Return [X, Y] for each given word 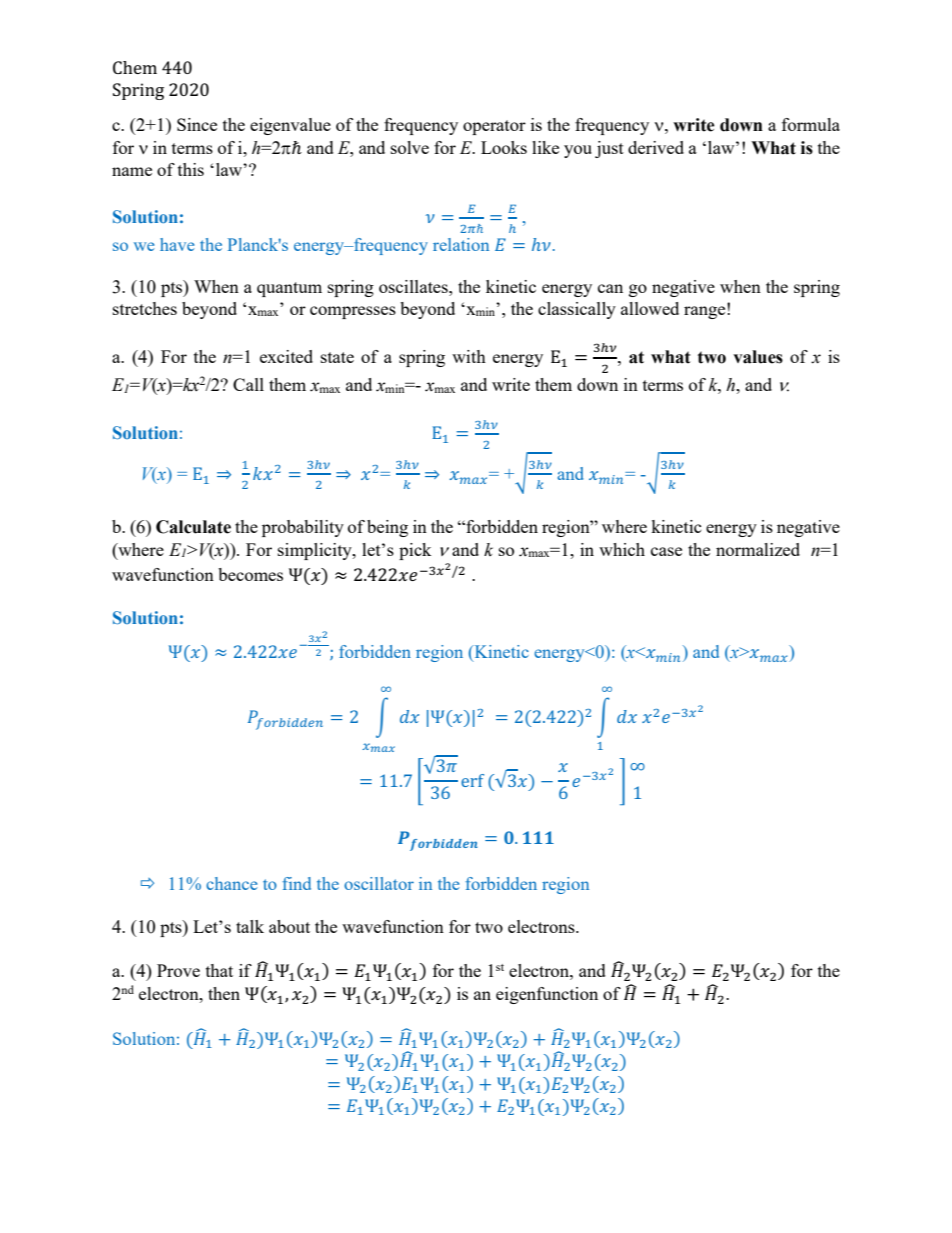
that [219, 970]
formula [811, 124]
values [758, 357]
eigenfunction [547, 995]
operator [494, 127]
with [469, 356]
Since [197, 124]
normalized [758, 549]
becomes [250, 574]
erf [472, 780]
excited [286, 356]
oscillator [379, 883]
